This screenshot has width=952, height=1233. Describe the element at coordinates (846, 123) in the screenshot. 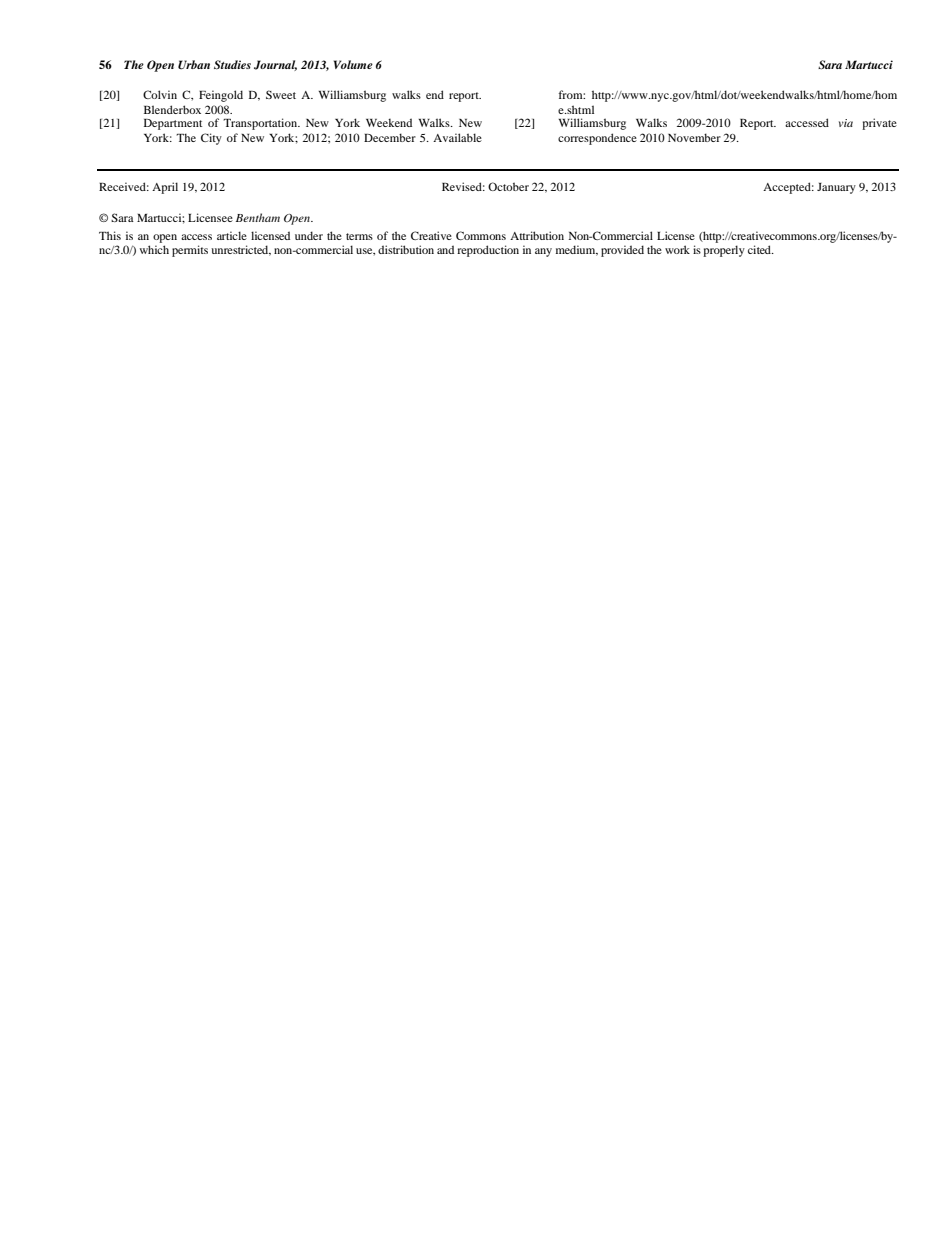

I see `via` at that location.
